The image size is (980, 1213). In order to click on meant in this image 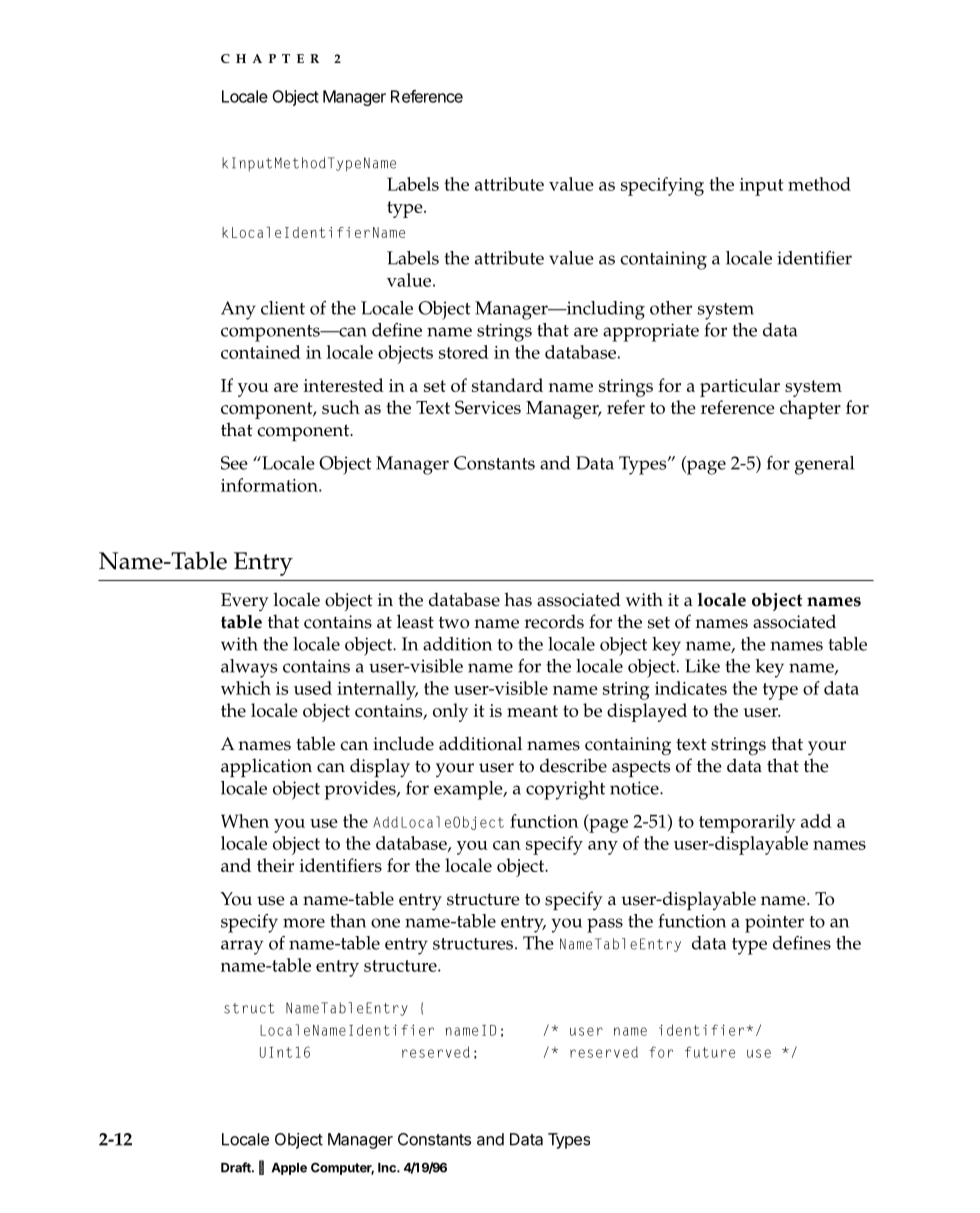, I will do `click(532, 711)`.
